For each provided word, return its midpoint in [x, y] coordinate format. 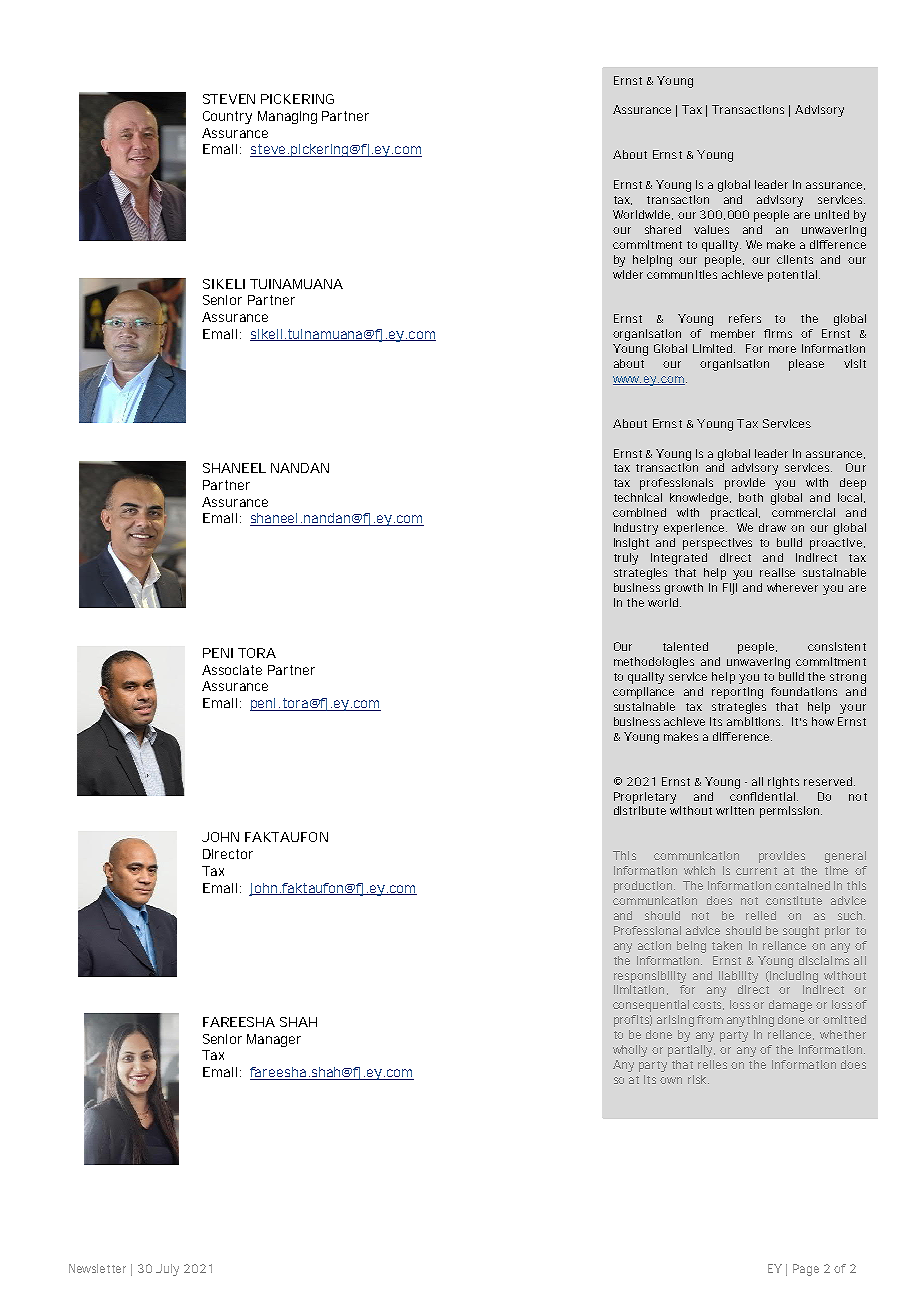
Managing [287, 117]
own [671, 1080]
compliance [643, 693]
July [167, 1270]
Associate [232, 670]
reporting [737, 693]
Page [806, 1270]
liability [738, 977]
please [806, 365]
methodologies [654, 663]
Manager [274, 1040]
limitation [639, 989]
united [832, 214]
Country [227, 117]
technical [638, 497]
